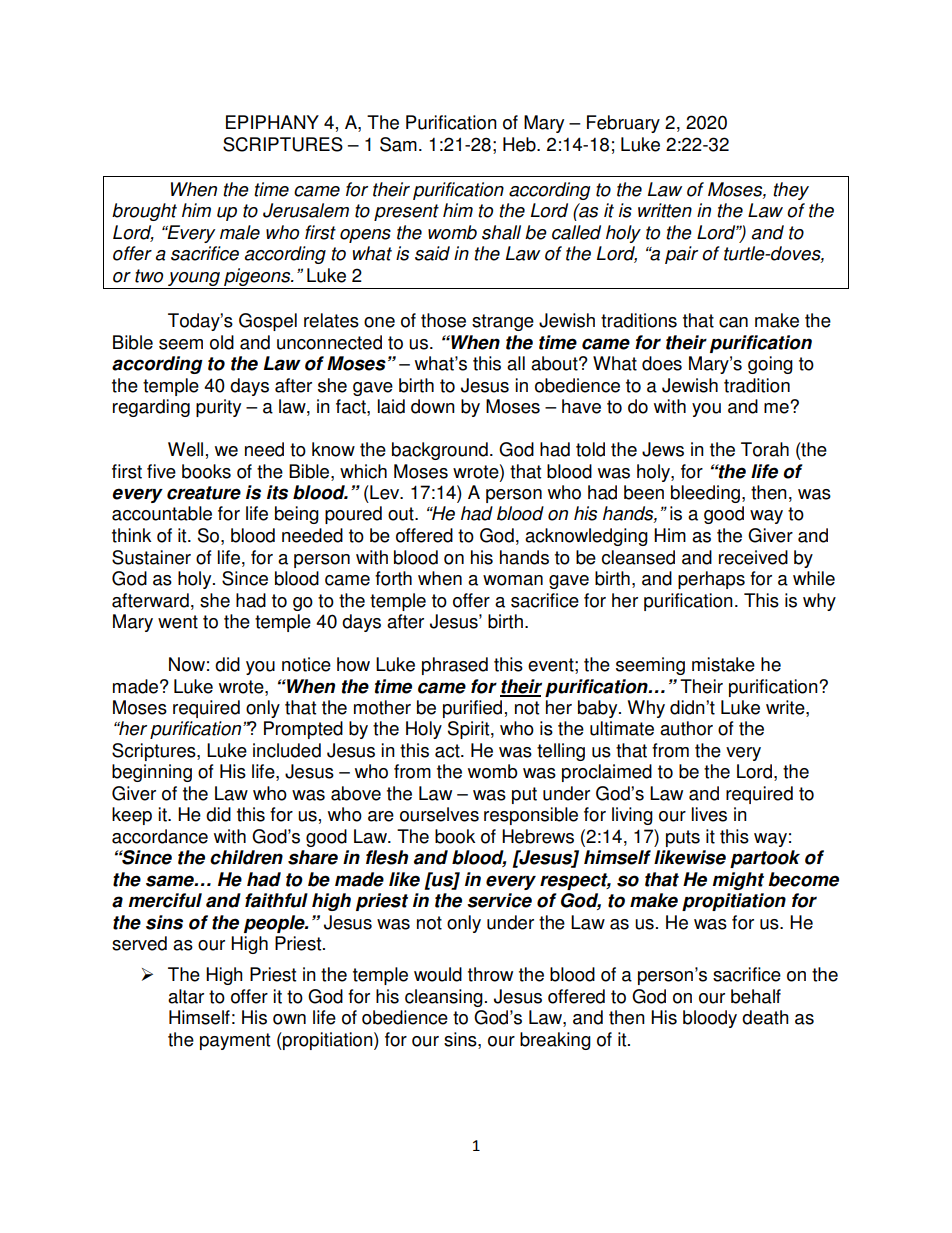  What do you see at coordinates (272, 122) in the screenshot?
I see `EPIPHANY` at bounding box center [272, 122].
